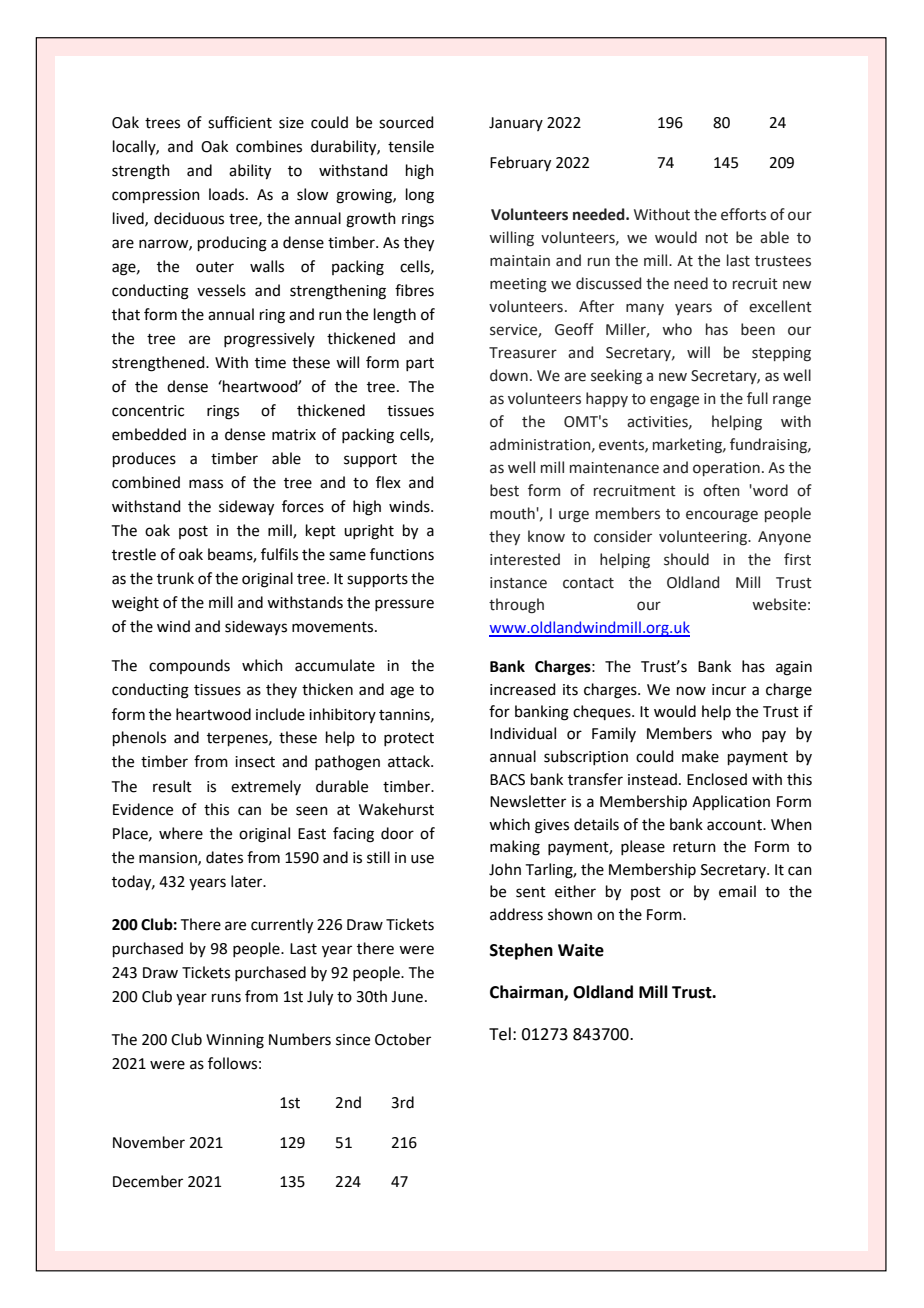 The image size is (924, 1308). Describe the element at coordinates (500, 1034) in the screenshot. I see `Tel` at that location.
